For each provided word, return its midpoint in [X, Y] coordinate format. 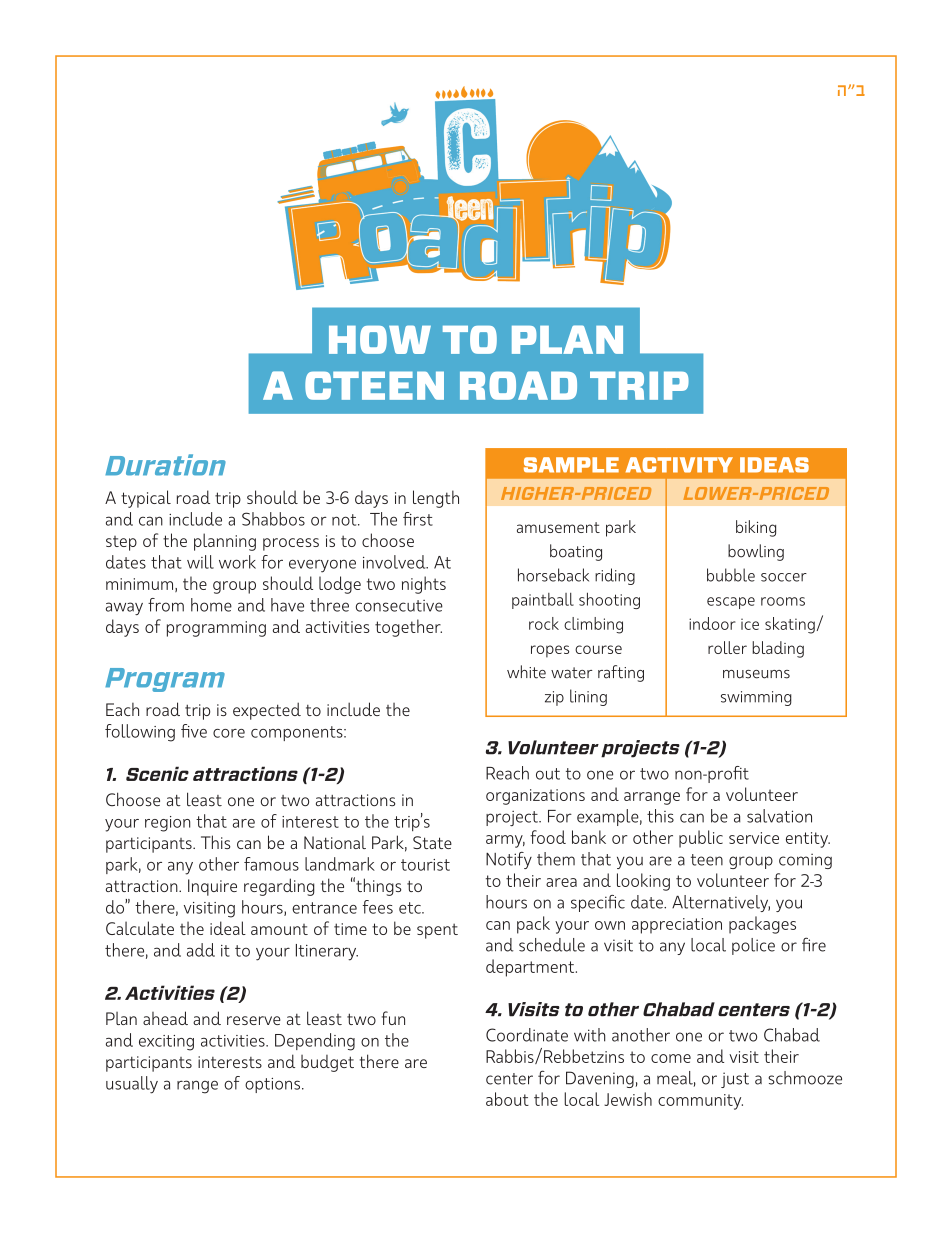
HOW [380, 339]
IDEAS [774, 465]
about [507, 1099]
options [274, 1085]
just [735, 1080]
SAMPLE [571, 465]
